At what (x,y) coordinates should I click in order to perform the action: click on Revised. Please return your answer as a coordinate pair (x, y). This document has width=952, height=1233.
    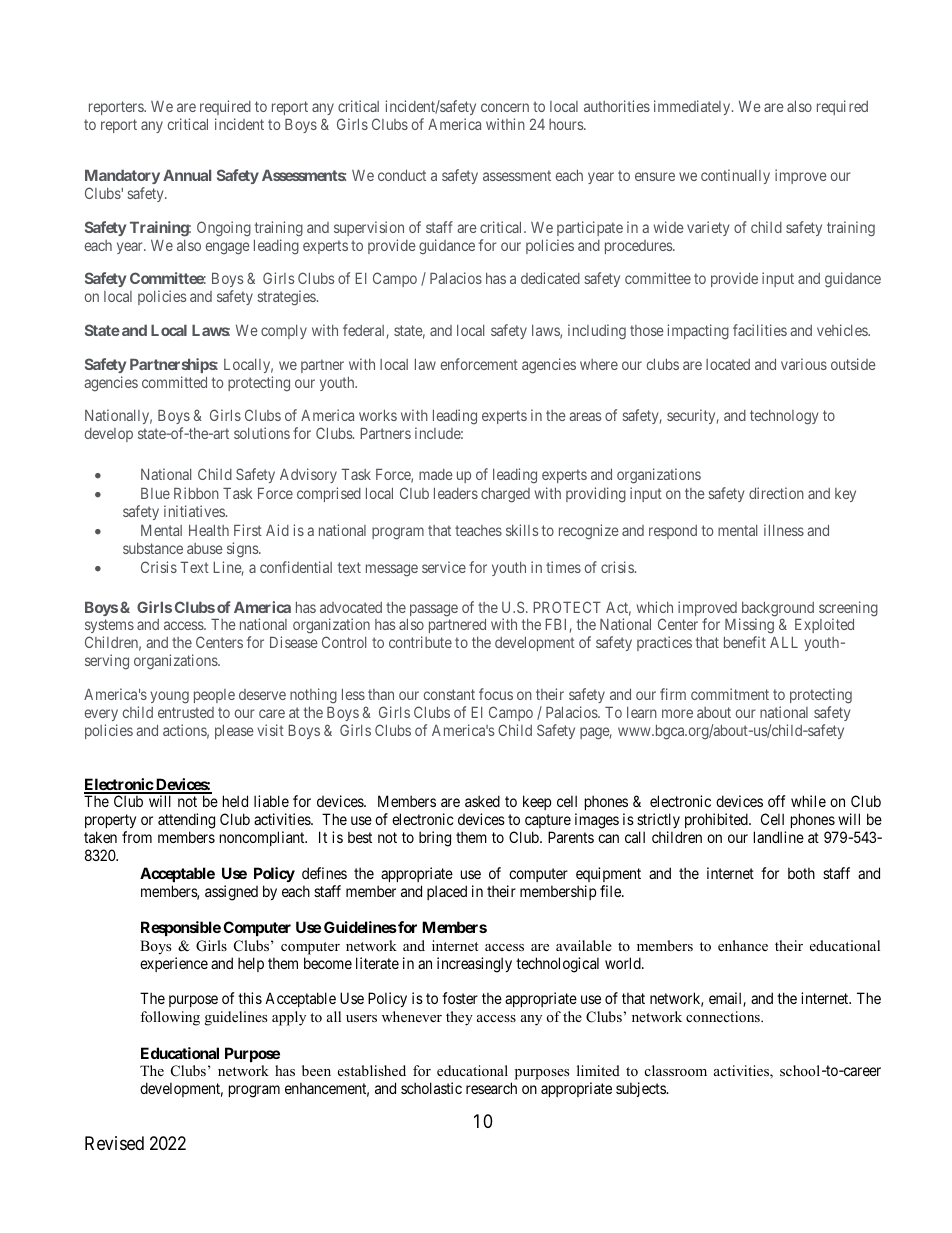
    Looking at the image, I should click on (114, 1143).
